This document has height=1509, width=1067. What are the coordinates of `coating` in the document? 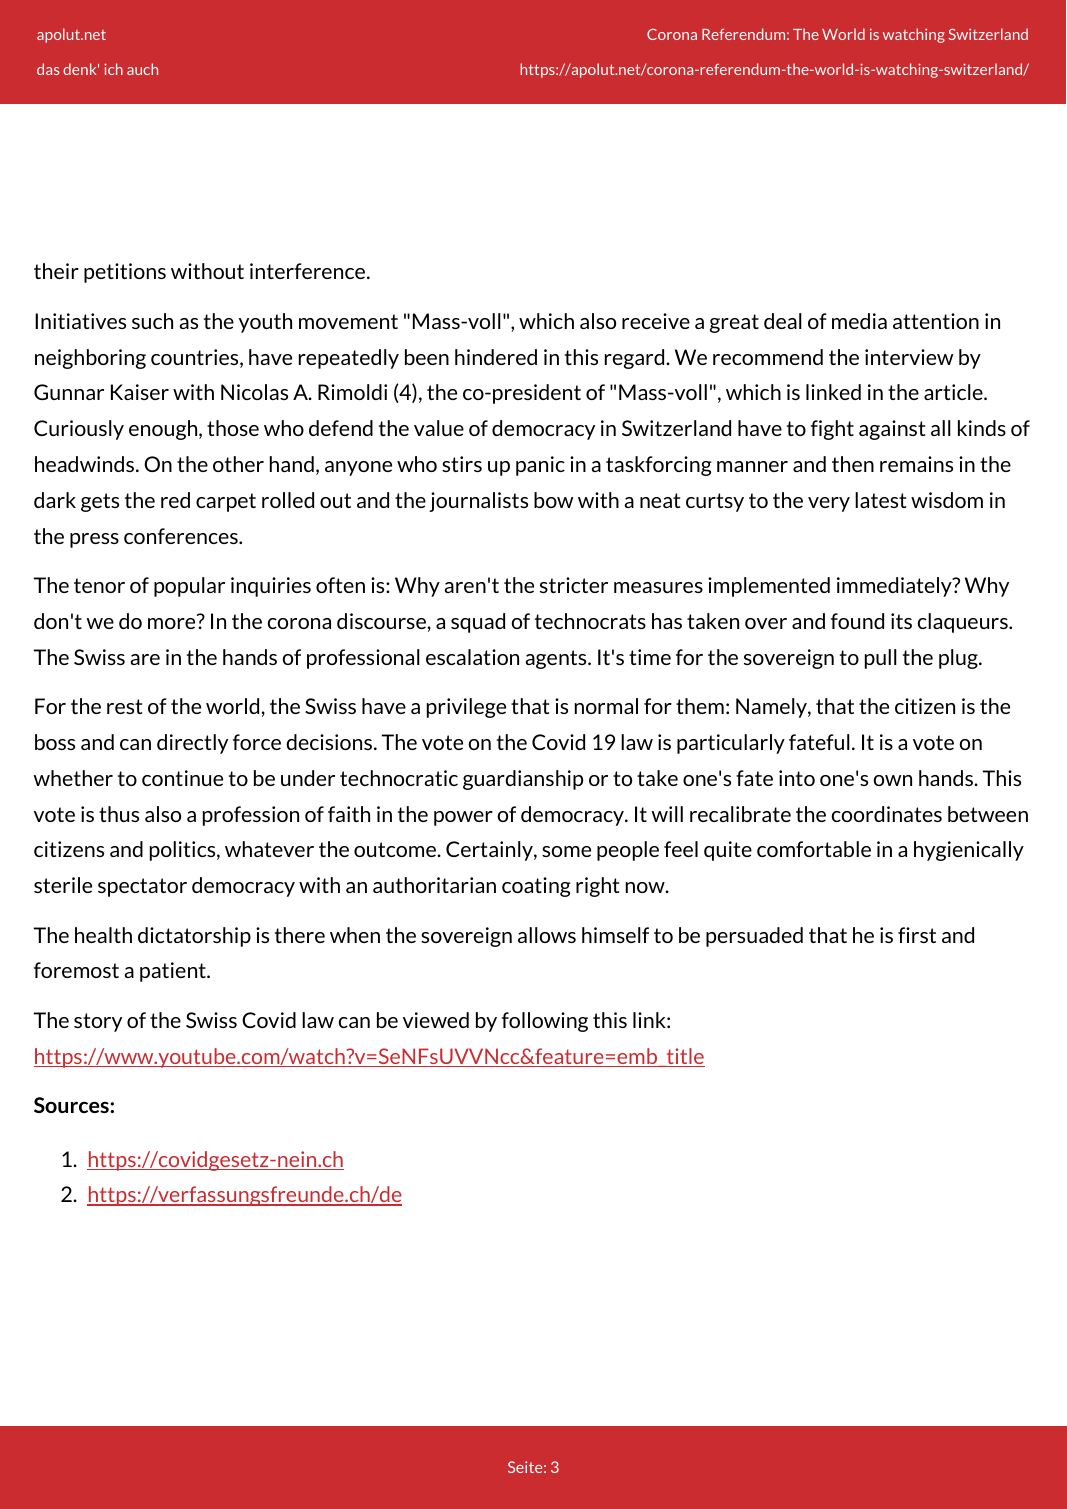 It's located at (536, 887).
